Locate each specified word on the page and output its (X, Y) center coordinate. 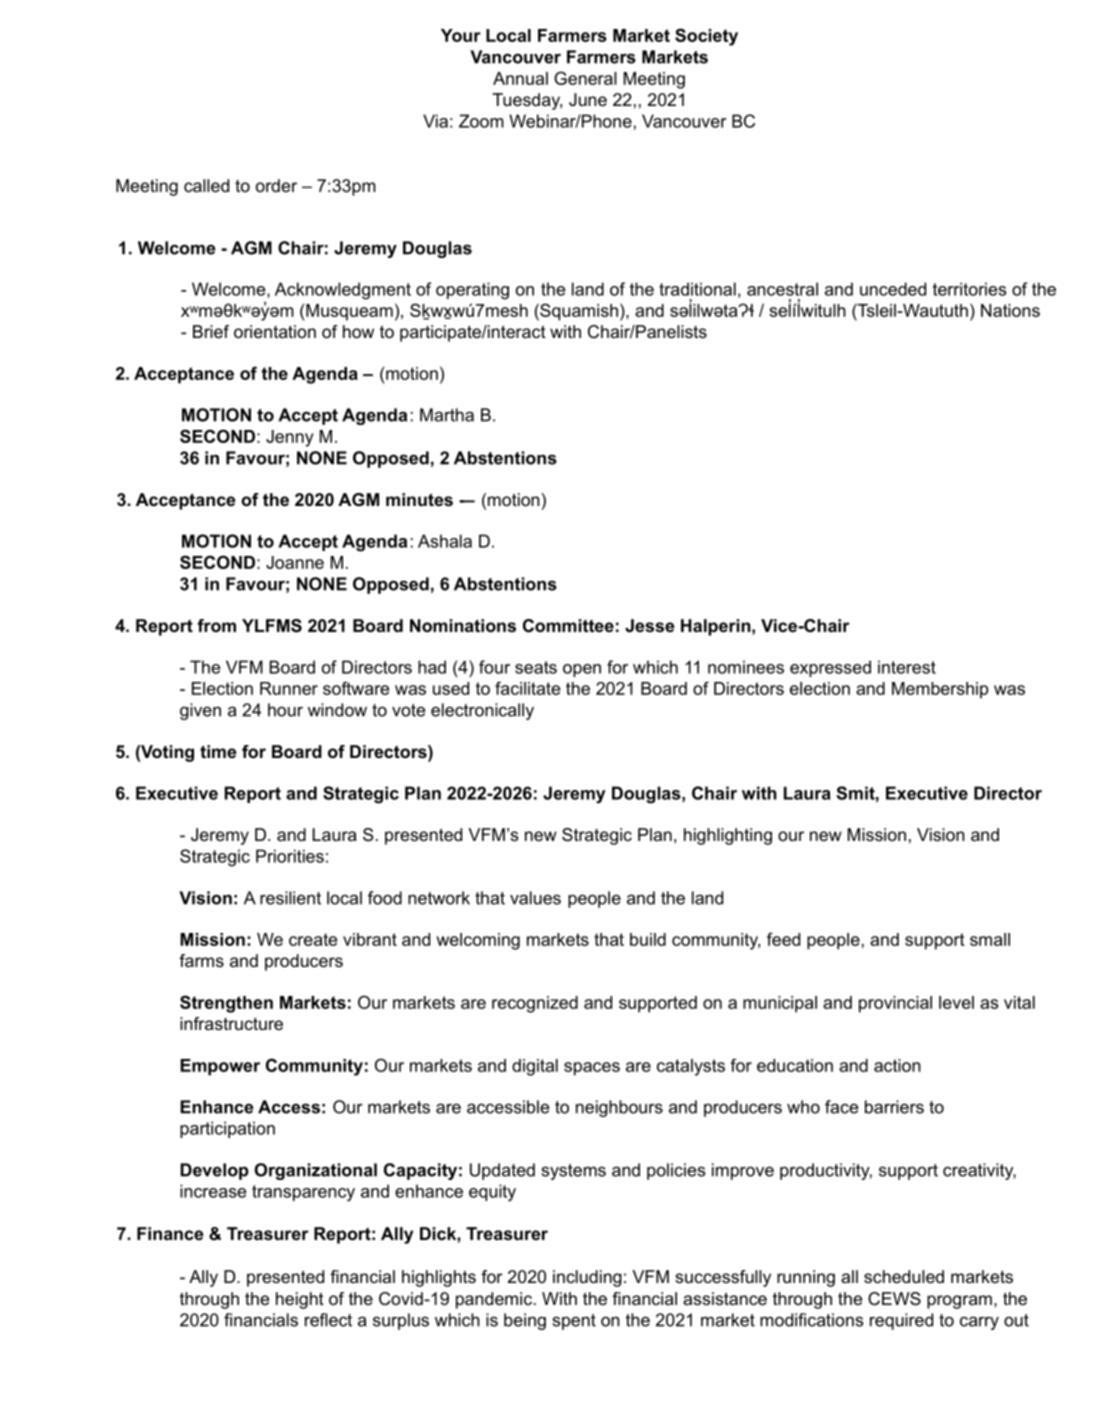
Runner (289, 688)
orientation (275, 331)
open (582, 670)
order (276, 185)
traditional (697, 289)
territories (970, 289)
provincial (895, 1004)
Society (706, 37)
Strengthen (226, 1004)
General (585, 78)
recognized (535, 1004)
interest (907, 667)
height (300, 1300)
